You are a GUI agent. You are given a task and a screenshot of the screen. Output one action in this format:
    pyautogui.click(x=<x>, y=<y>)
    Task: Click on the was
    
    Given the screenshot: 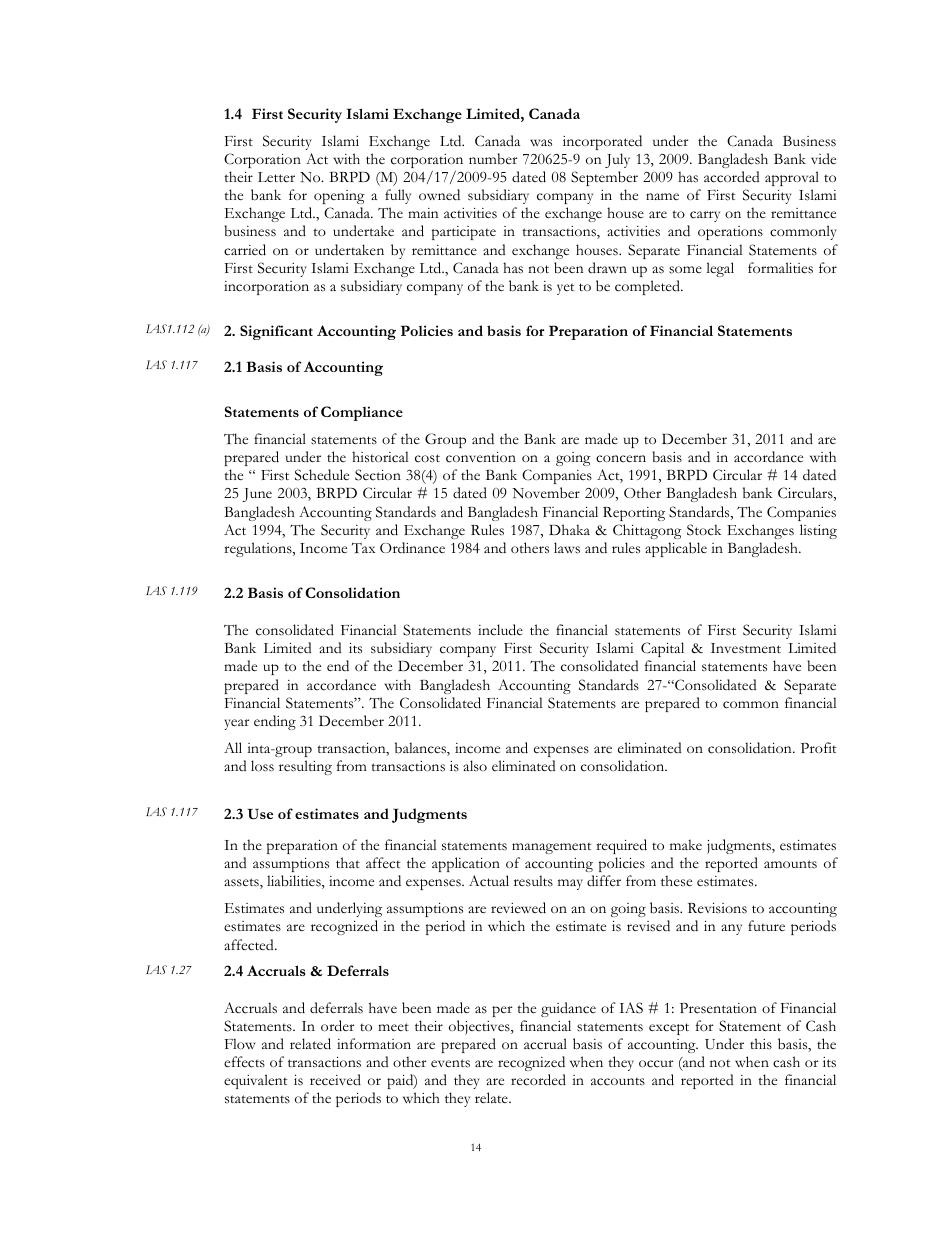 What is the action you would take?
    pyautogui.click(x=541, y=143)
